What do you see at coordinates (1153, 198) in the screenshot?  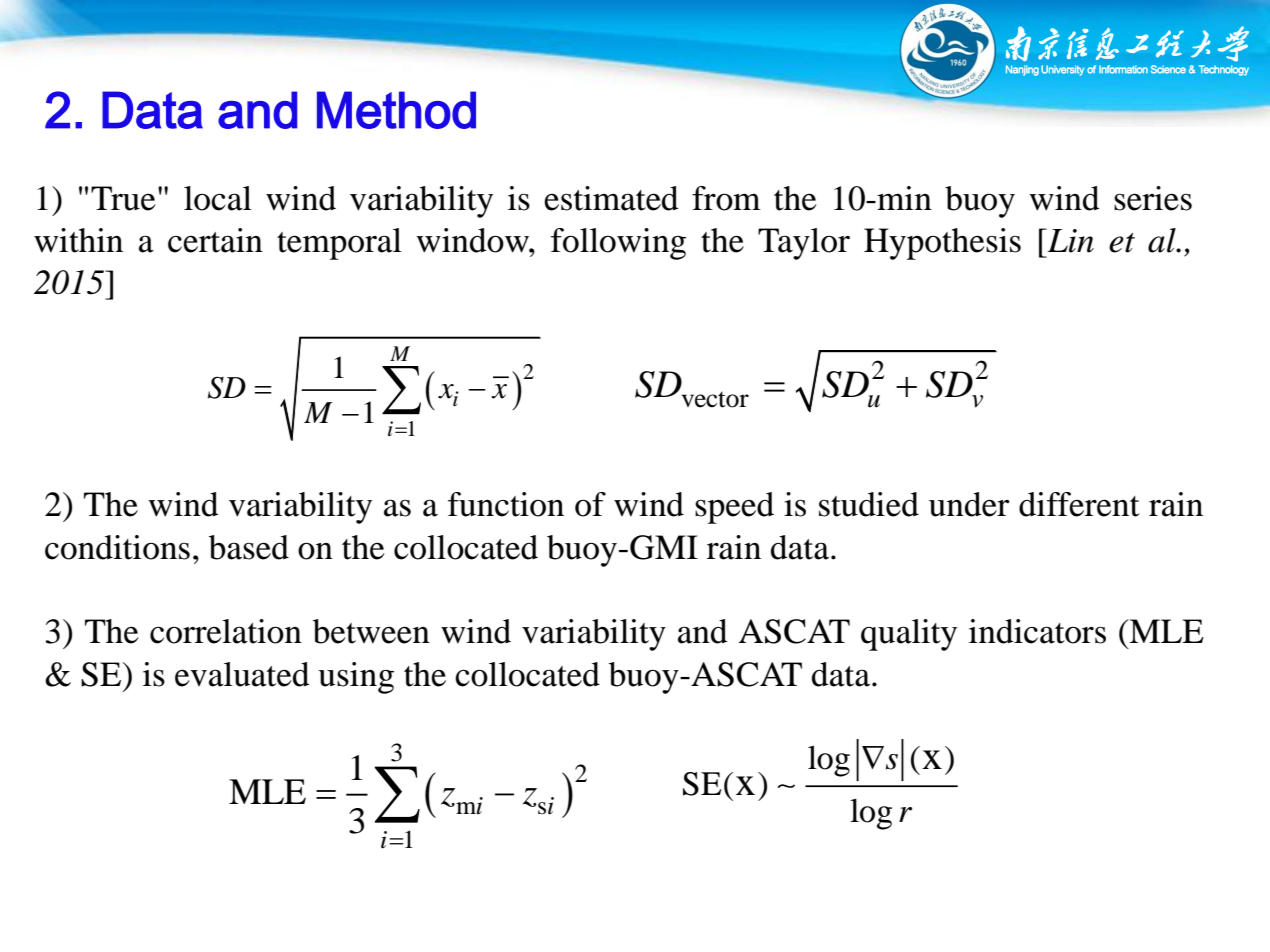 I see `series` at bounding box center [1153, 198].
